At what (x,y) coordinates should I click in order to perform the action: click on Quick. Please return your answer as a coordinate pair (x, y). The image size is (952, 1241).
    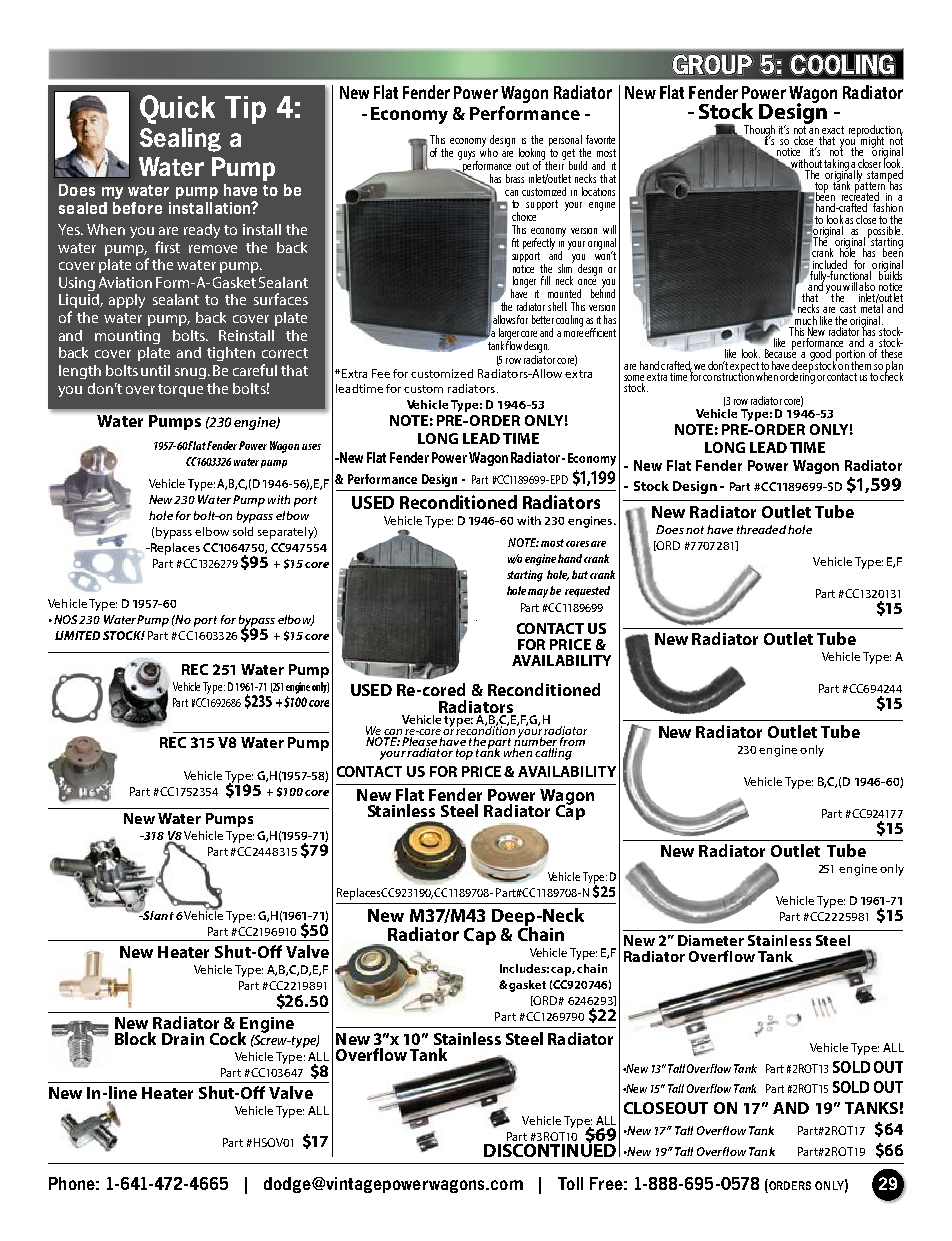
    Looking at the image, I should click on (177, 109).
